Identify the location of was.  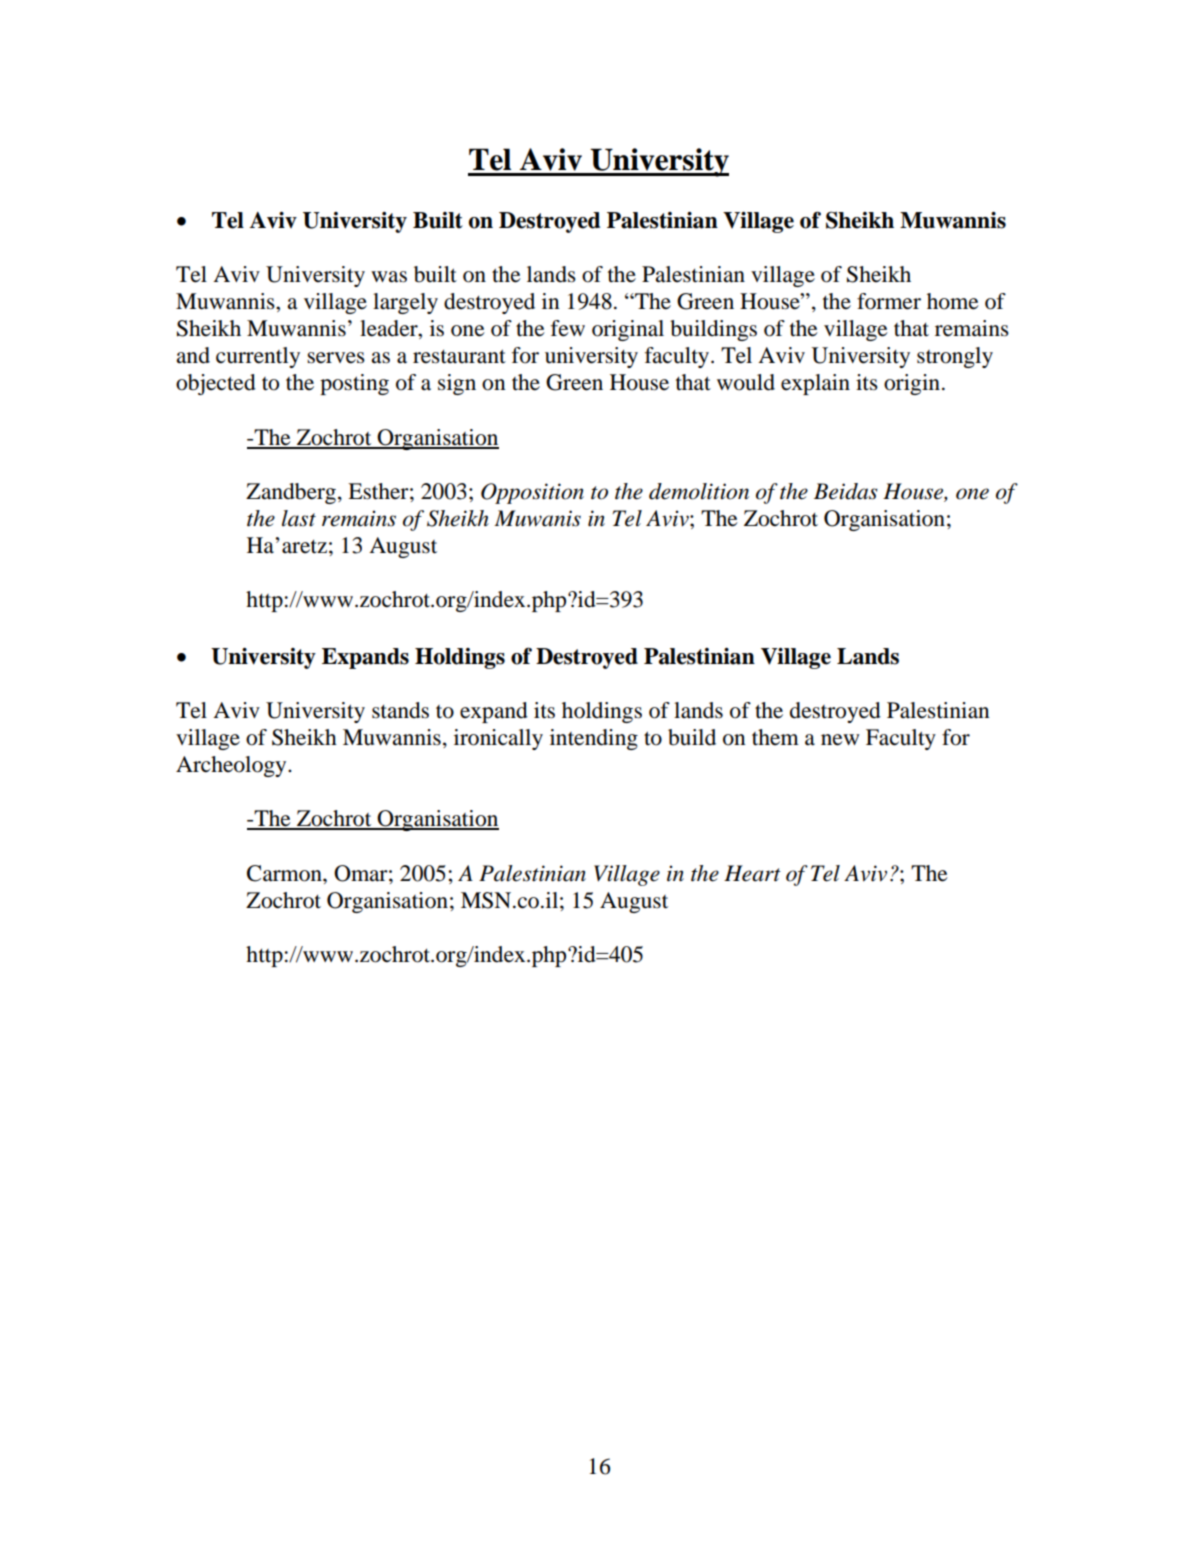
(389, 277).
